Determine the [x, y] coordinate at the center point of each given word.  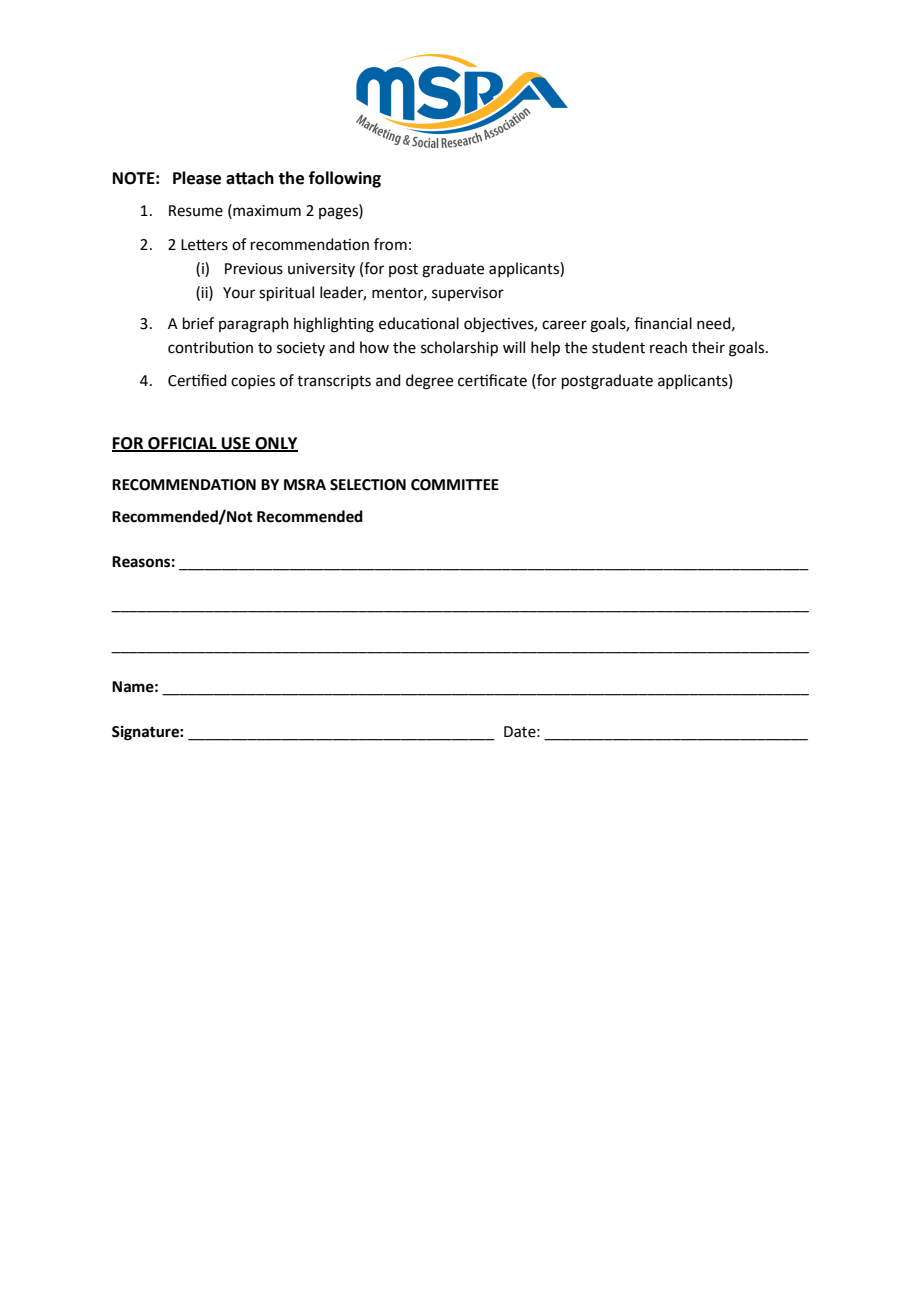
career [564, 325]
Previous [254, 269]
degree [429, 382]
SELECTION [368, 485]
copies [253, 382]
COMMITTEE [455, 485]
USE [236, 444]
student [618, 347]
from [390, 244]
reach [668, 347]
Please [197, 178]
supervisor [468, 294]
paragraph [254, 325]
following [345, 179]
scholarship [459, 348]
